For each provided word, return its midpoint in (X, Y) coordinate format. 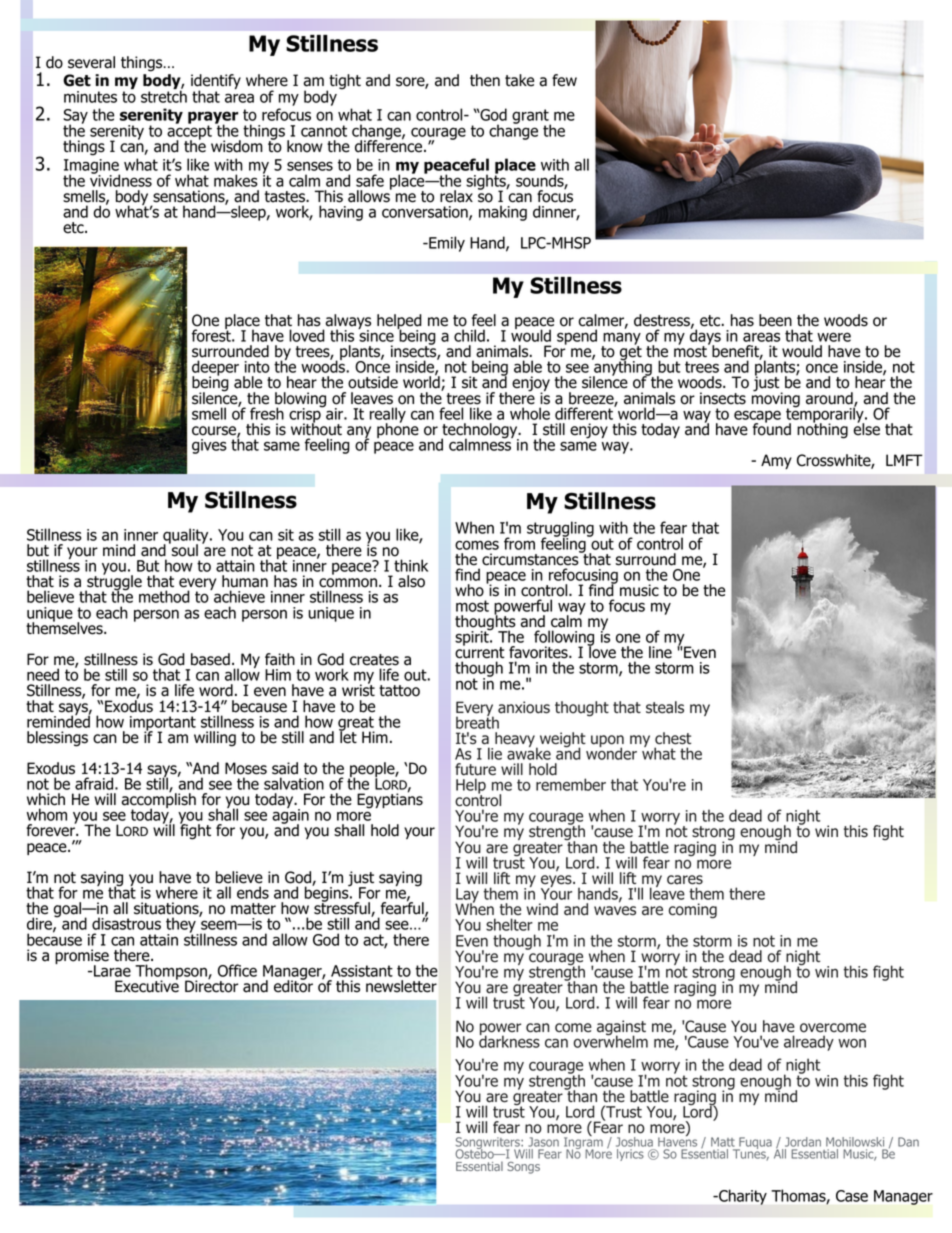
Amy (776, 461)
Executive (147, 985)
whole (530, 413)
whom (47, 814)
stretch (164, 95)
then (485, 80)
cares (685, 880)
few (564, 80)
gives (209, 446)
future (475, 769)
